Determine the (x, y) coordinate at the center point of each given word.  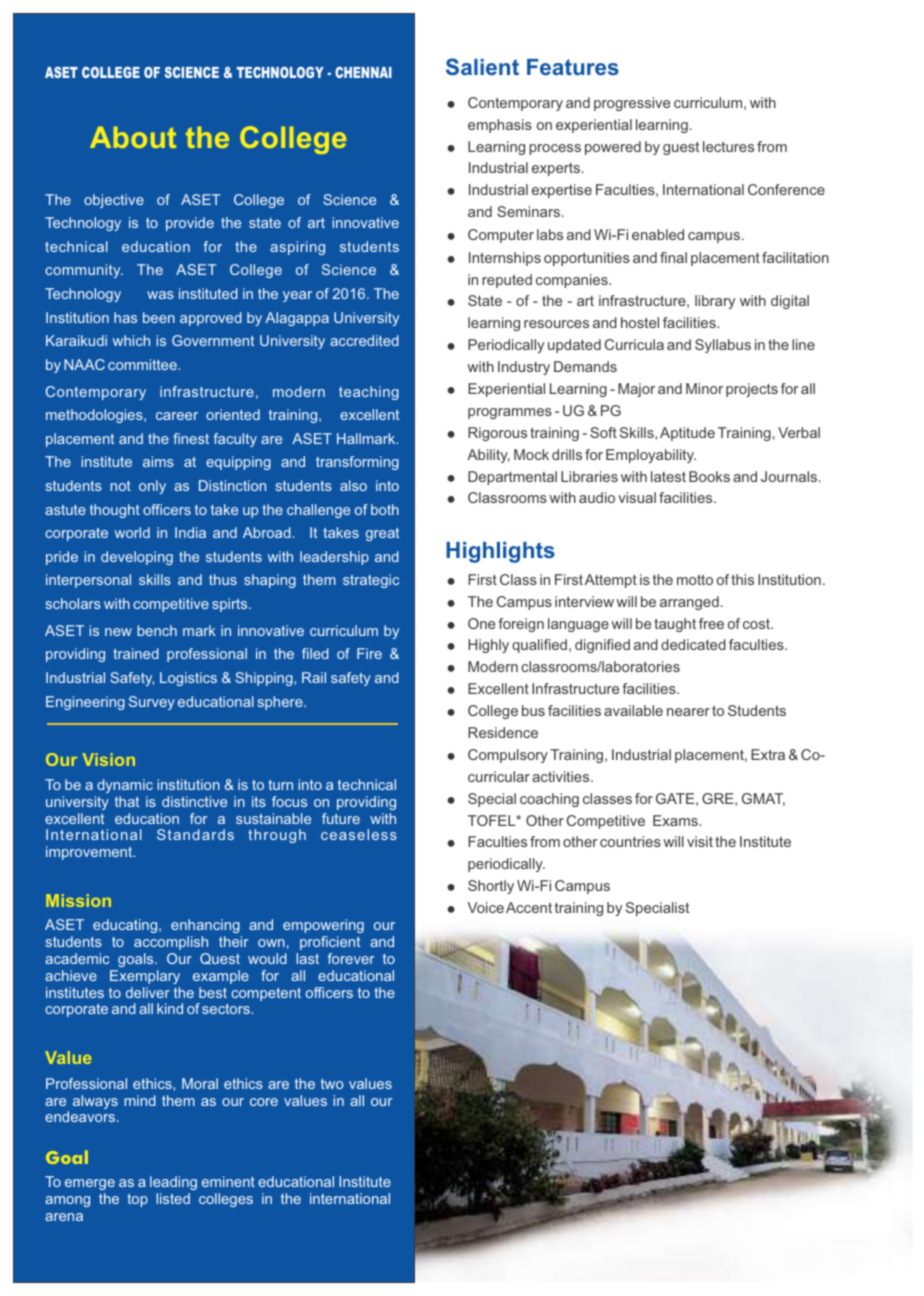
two (332, 1084)
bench (157, 630)
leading (173, 1183)
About (133, 137)
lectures (728, 146)
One (481, 623)
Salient (482, 66)
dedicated (693, 644)
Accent (529, 907)
